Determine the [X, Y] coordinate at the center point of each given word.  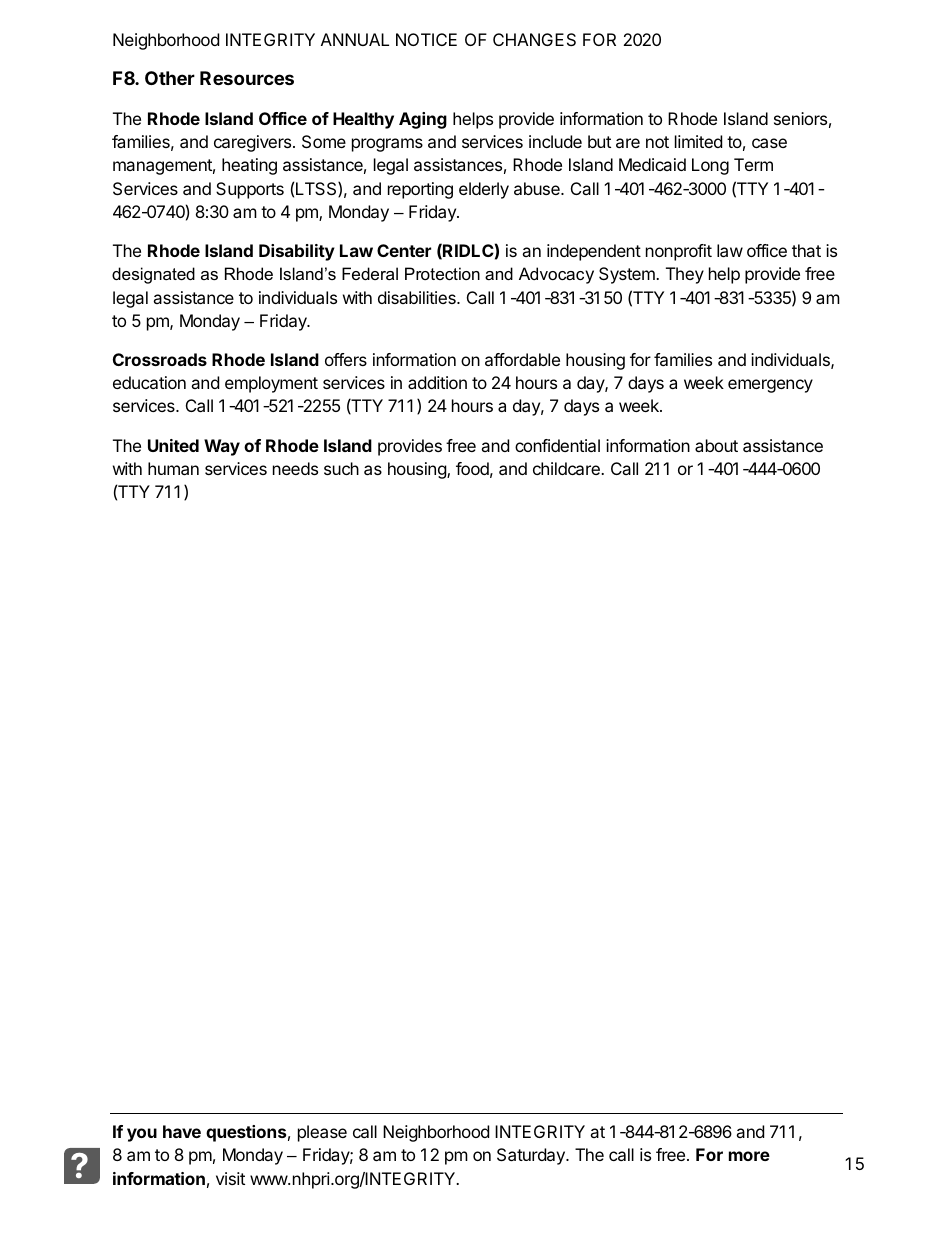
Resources [247, 78]
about [716, 445]
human [173, 468]
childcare [567, 468]
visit [230, 1178]
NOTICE [426, 39]
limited [698, 141]
